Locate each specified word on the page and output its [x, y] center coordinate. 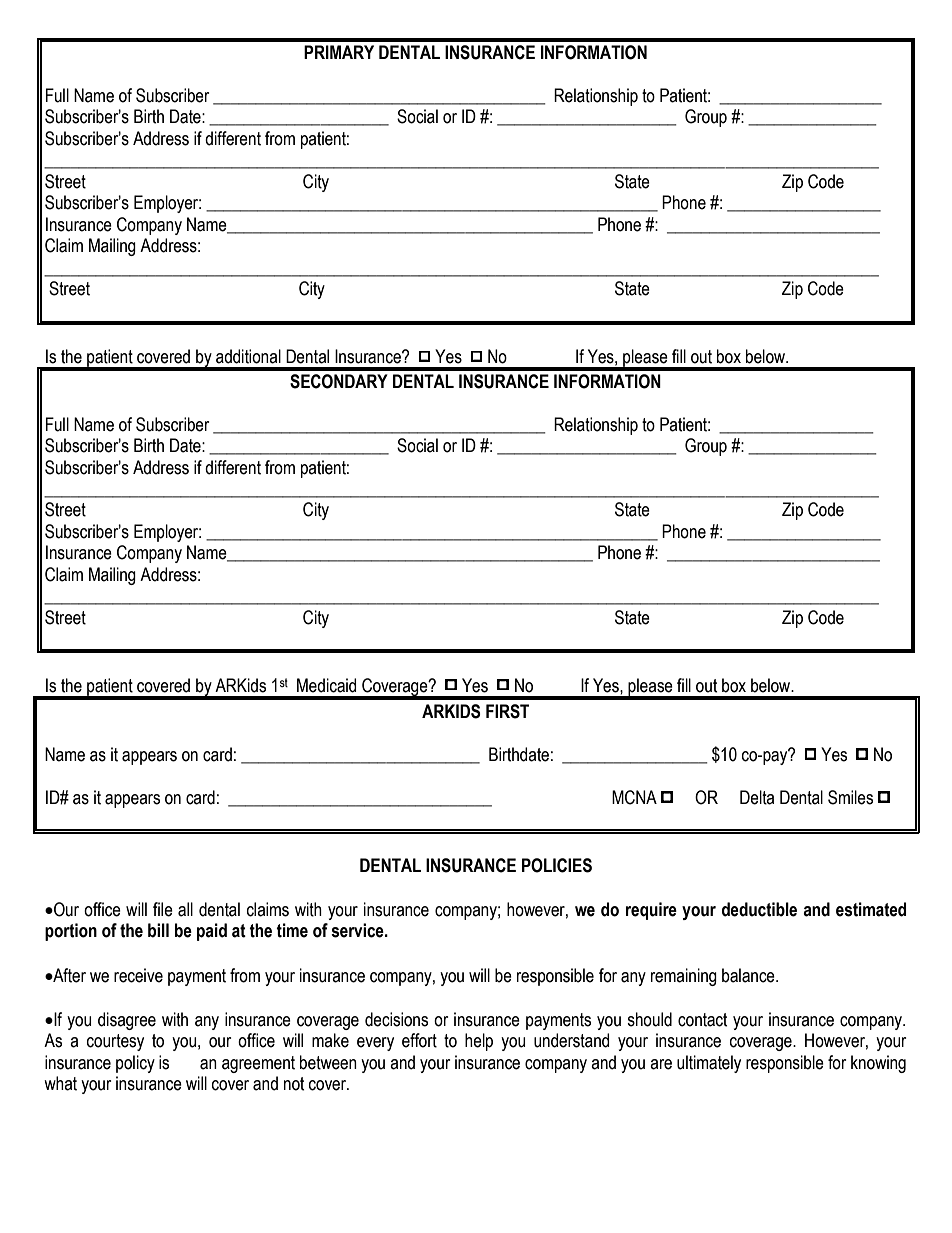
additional [248, 356]
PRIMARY [339, 52]
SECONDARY [339, 381]
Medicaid [326, 685]
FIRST [507, 711]
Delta [757, 797]
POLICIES [557, 865]
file [163, 909]
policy [135, 1064]
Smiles [850, 797]
